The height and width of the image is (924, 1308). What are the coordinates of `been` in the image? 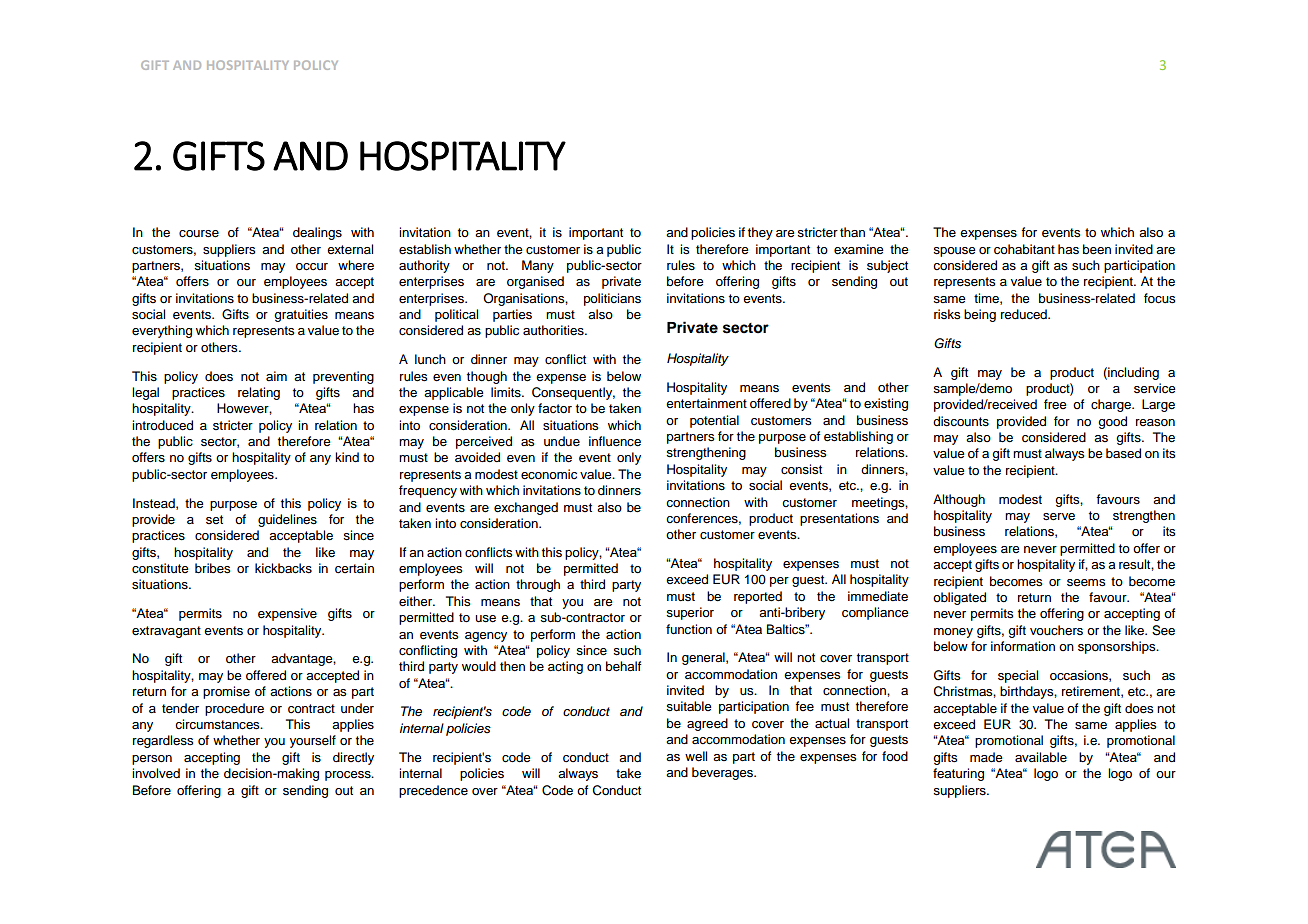 It's located at (1097, 249).
